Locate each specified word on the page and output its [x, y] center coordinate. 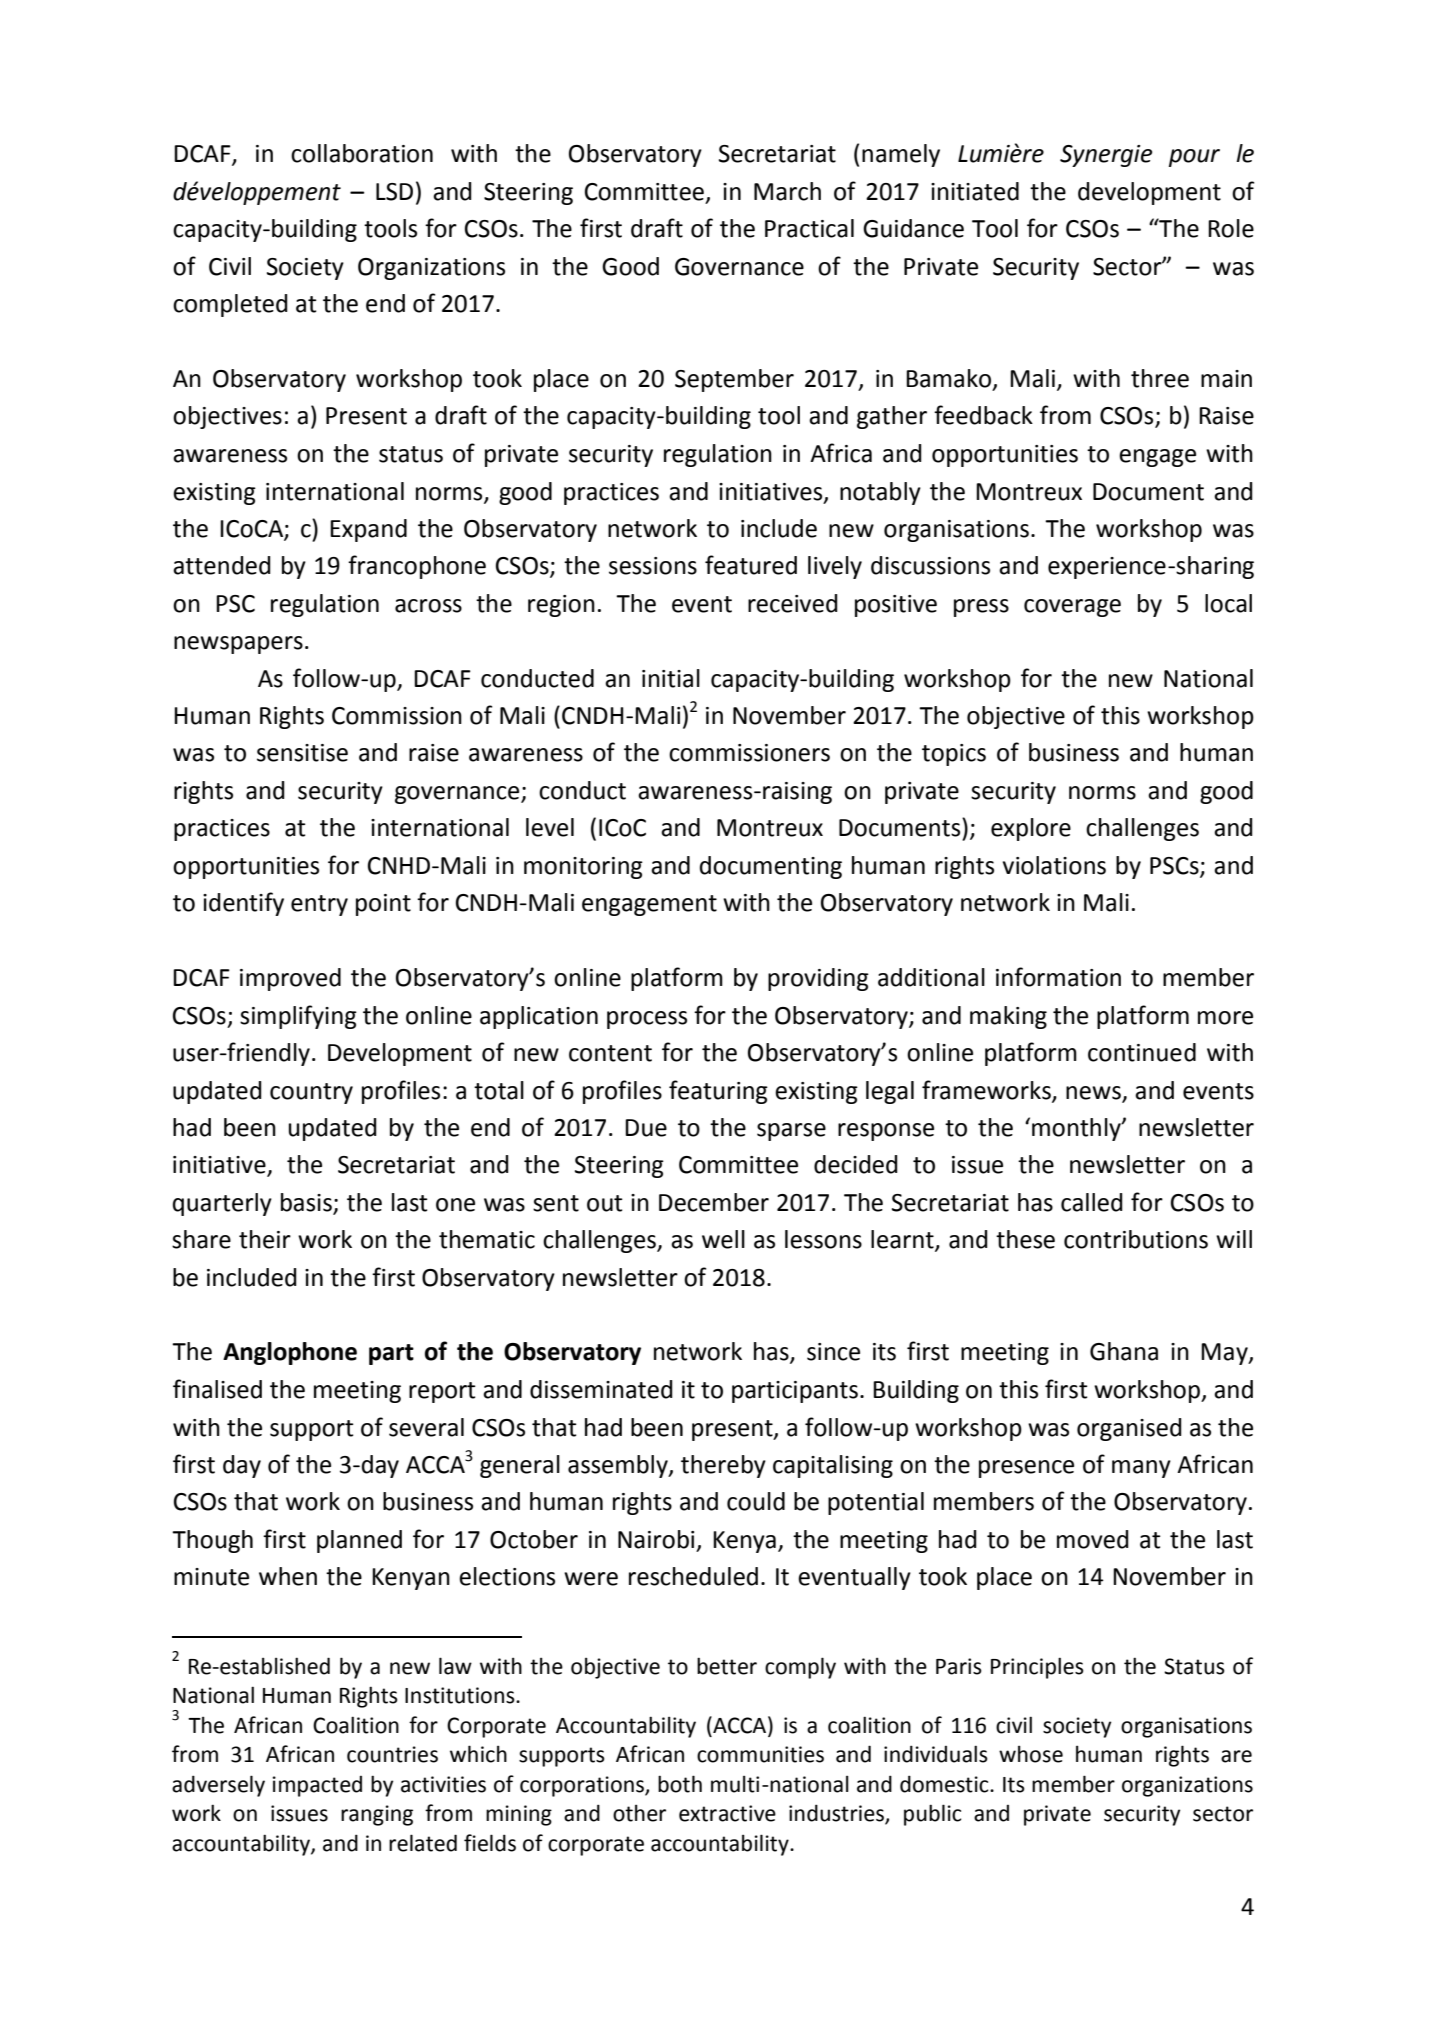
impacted [317, 1786]
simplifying [298, 1017]
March [787, 191]
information [1058, 977]
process [647, 1020]
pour [1194, 158]
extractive [727, 1813]
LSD [394, 192]
